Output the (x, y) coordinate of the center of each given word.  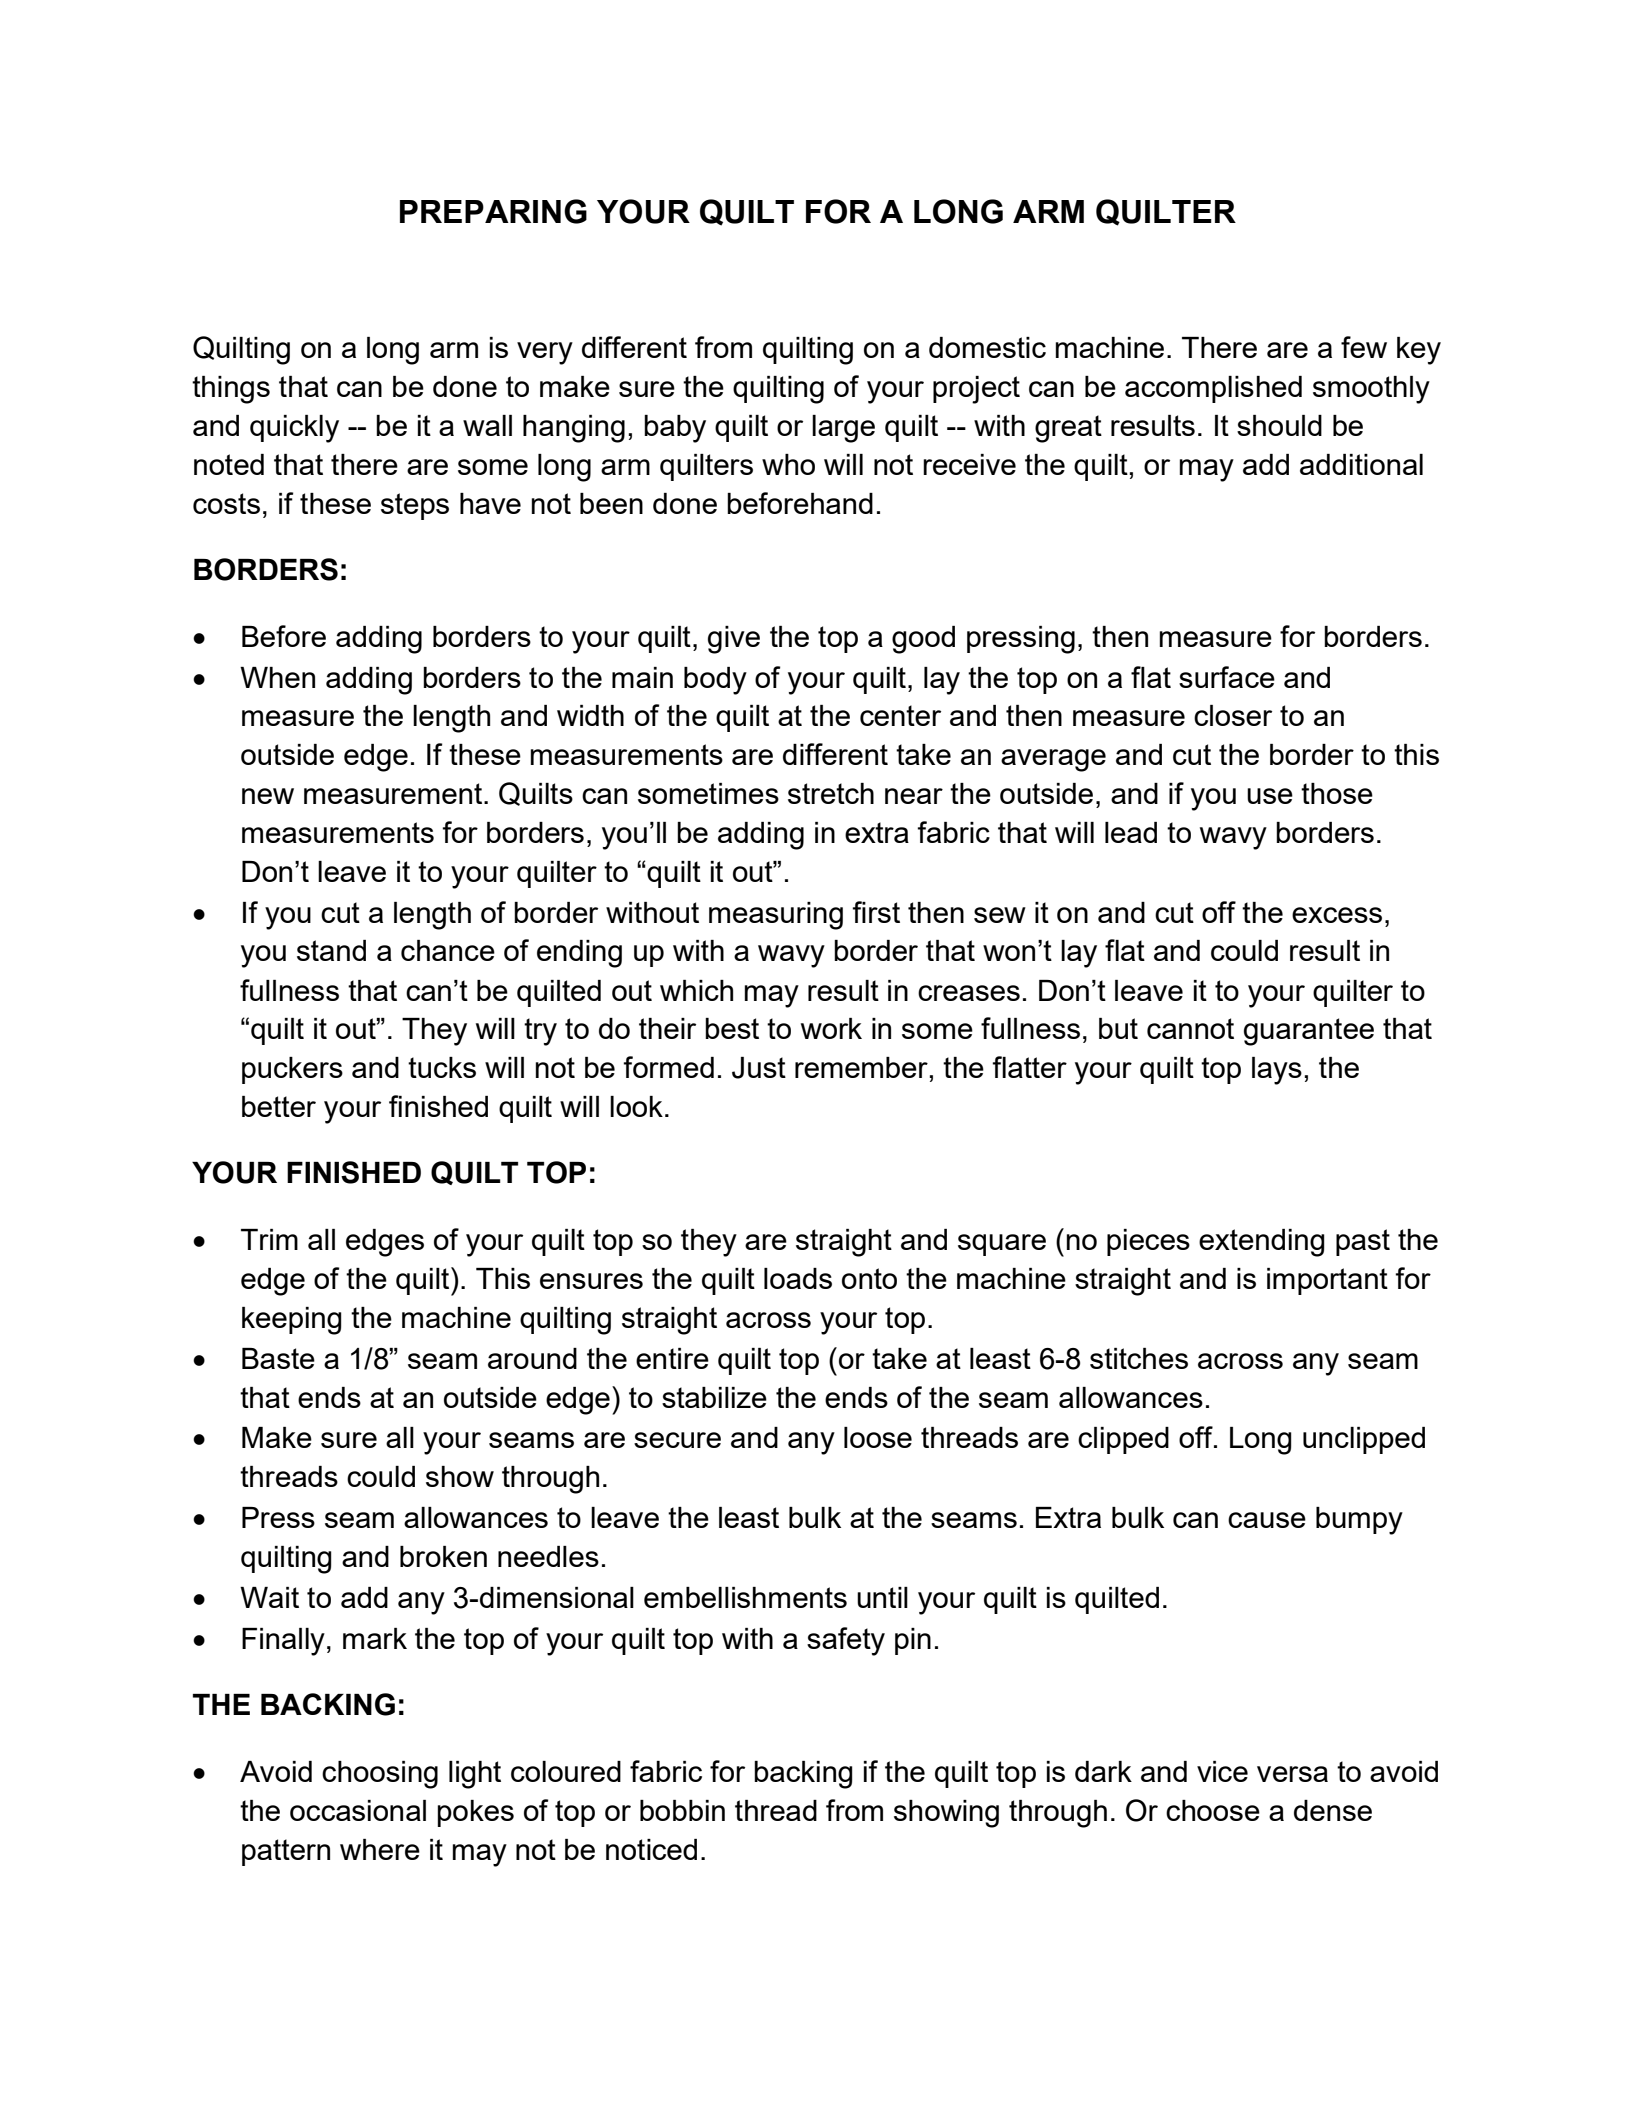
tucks (442, 1067)
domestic (987, 347)
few (1364, 347)
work (831, 1028)
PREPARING (493, 211)
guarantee (1309, 1032)
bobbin (682, 1810)
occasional (358, 1810)
